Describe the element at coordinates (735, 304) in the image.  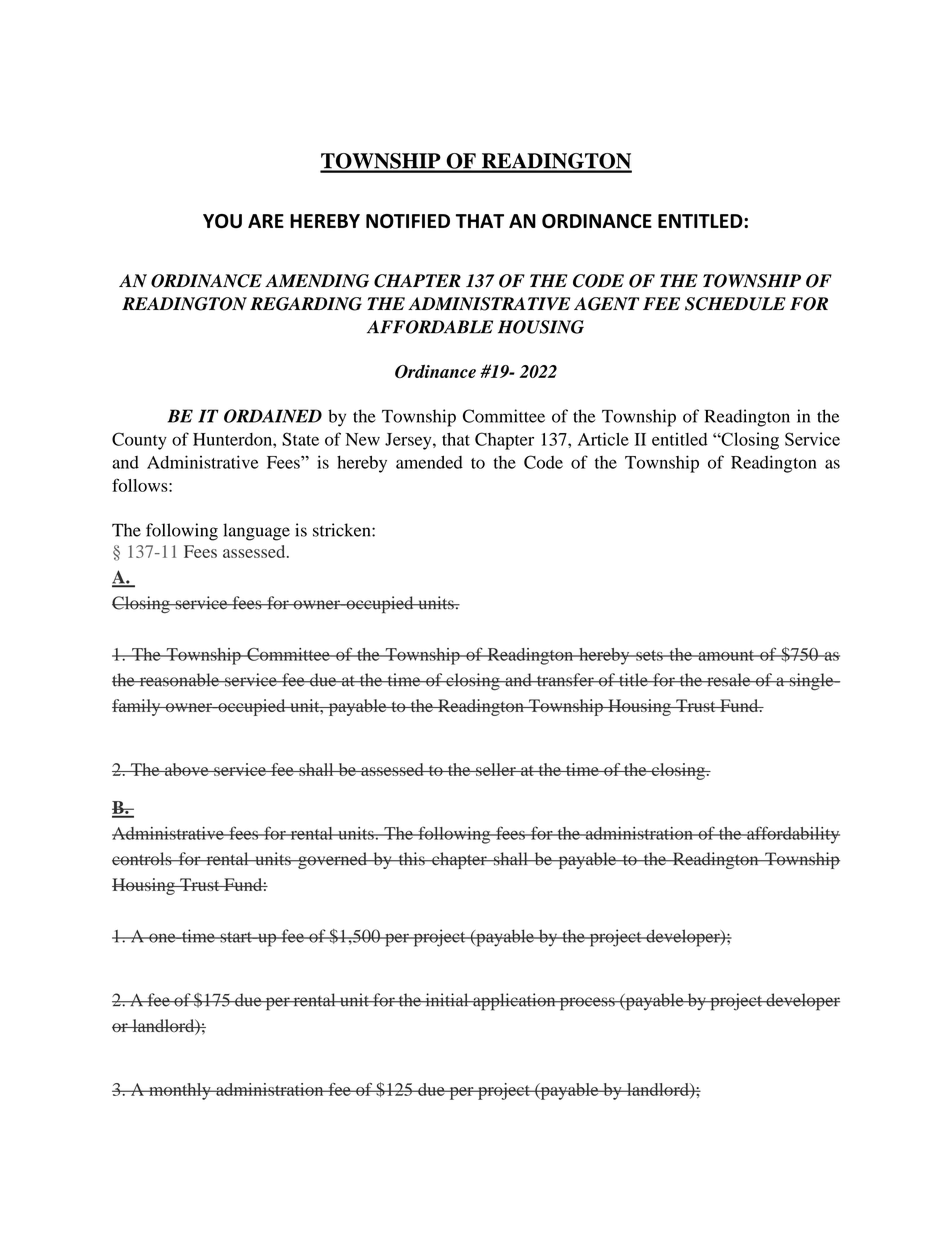
I see `SCHEDULE` at that location.
